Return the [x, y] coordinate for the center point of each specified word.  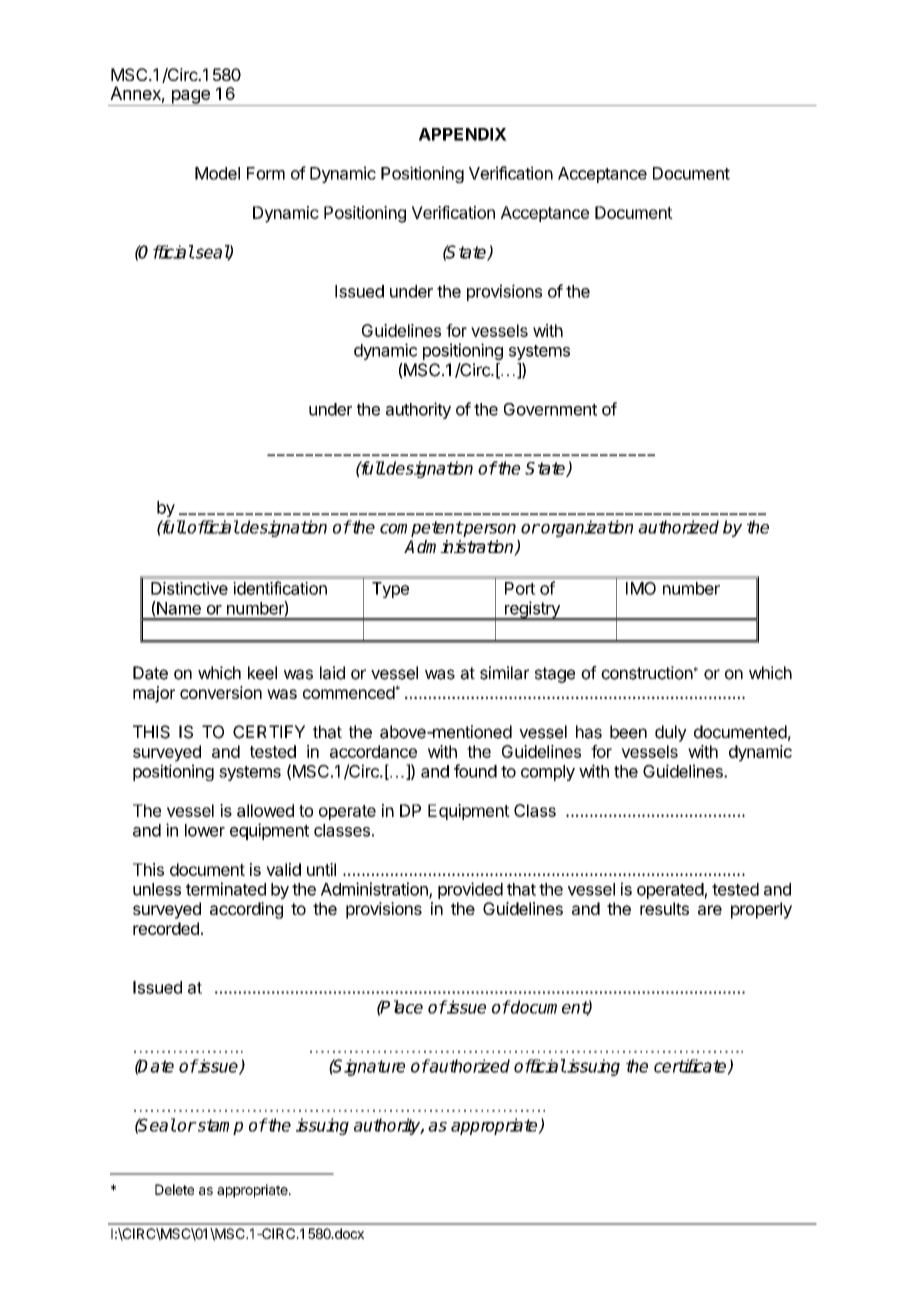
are [710, 910]
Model [217, 173]
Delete [174, 1189]
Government [550, 409]
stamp [219, 1127]
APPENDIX [463, 134]
